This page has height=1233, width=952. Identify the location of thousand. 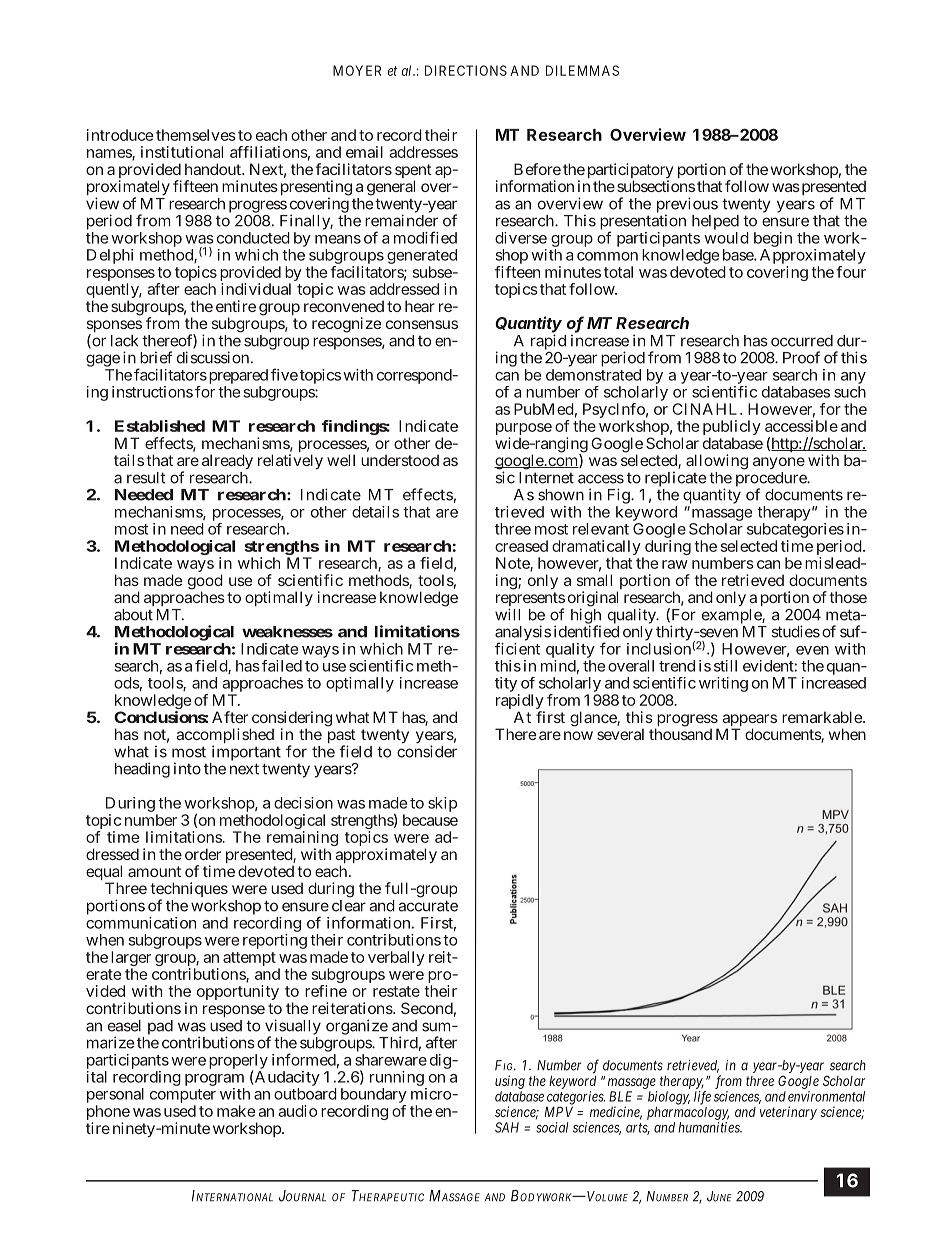
(680, 734).
